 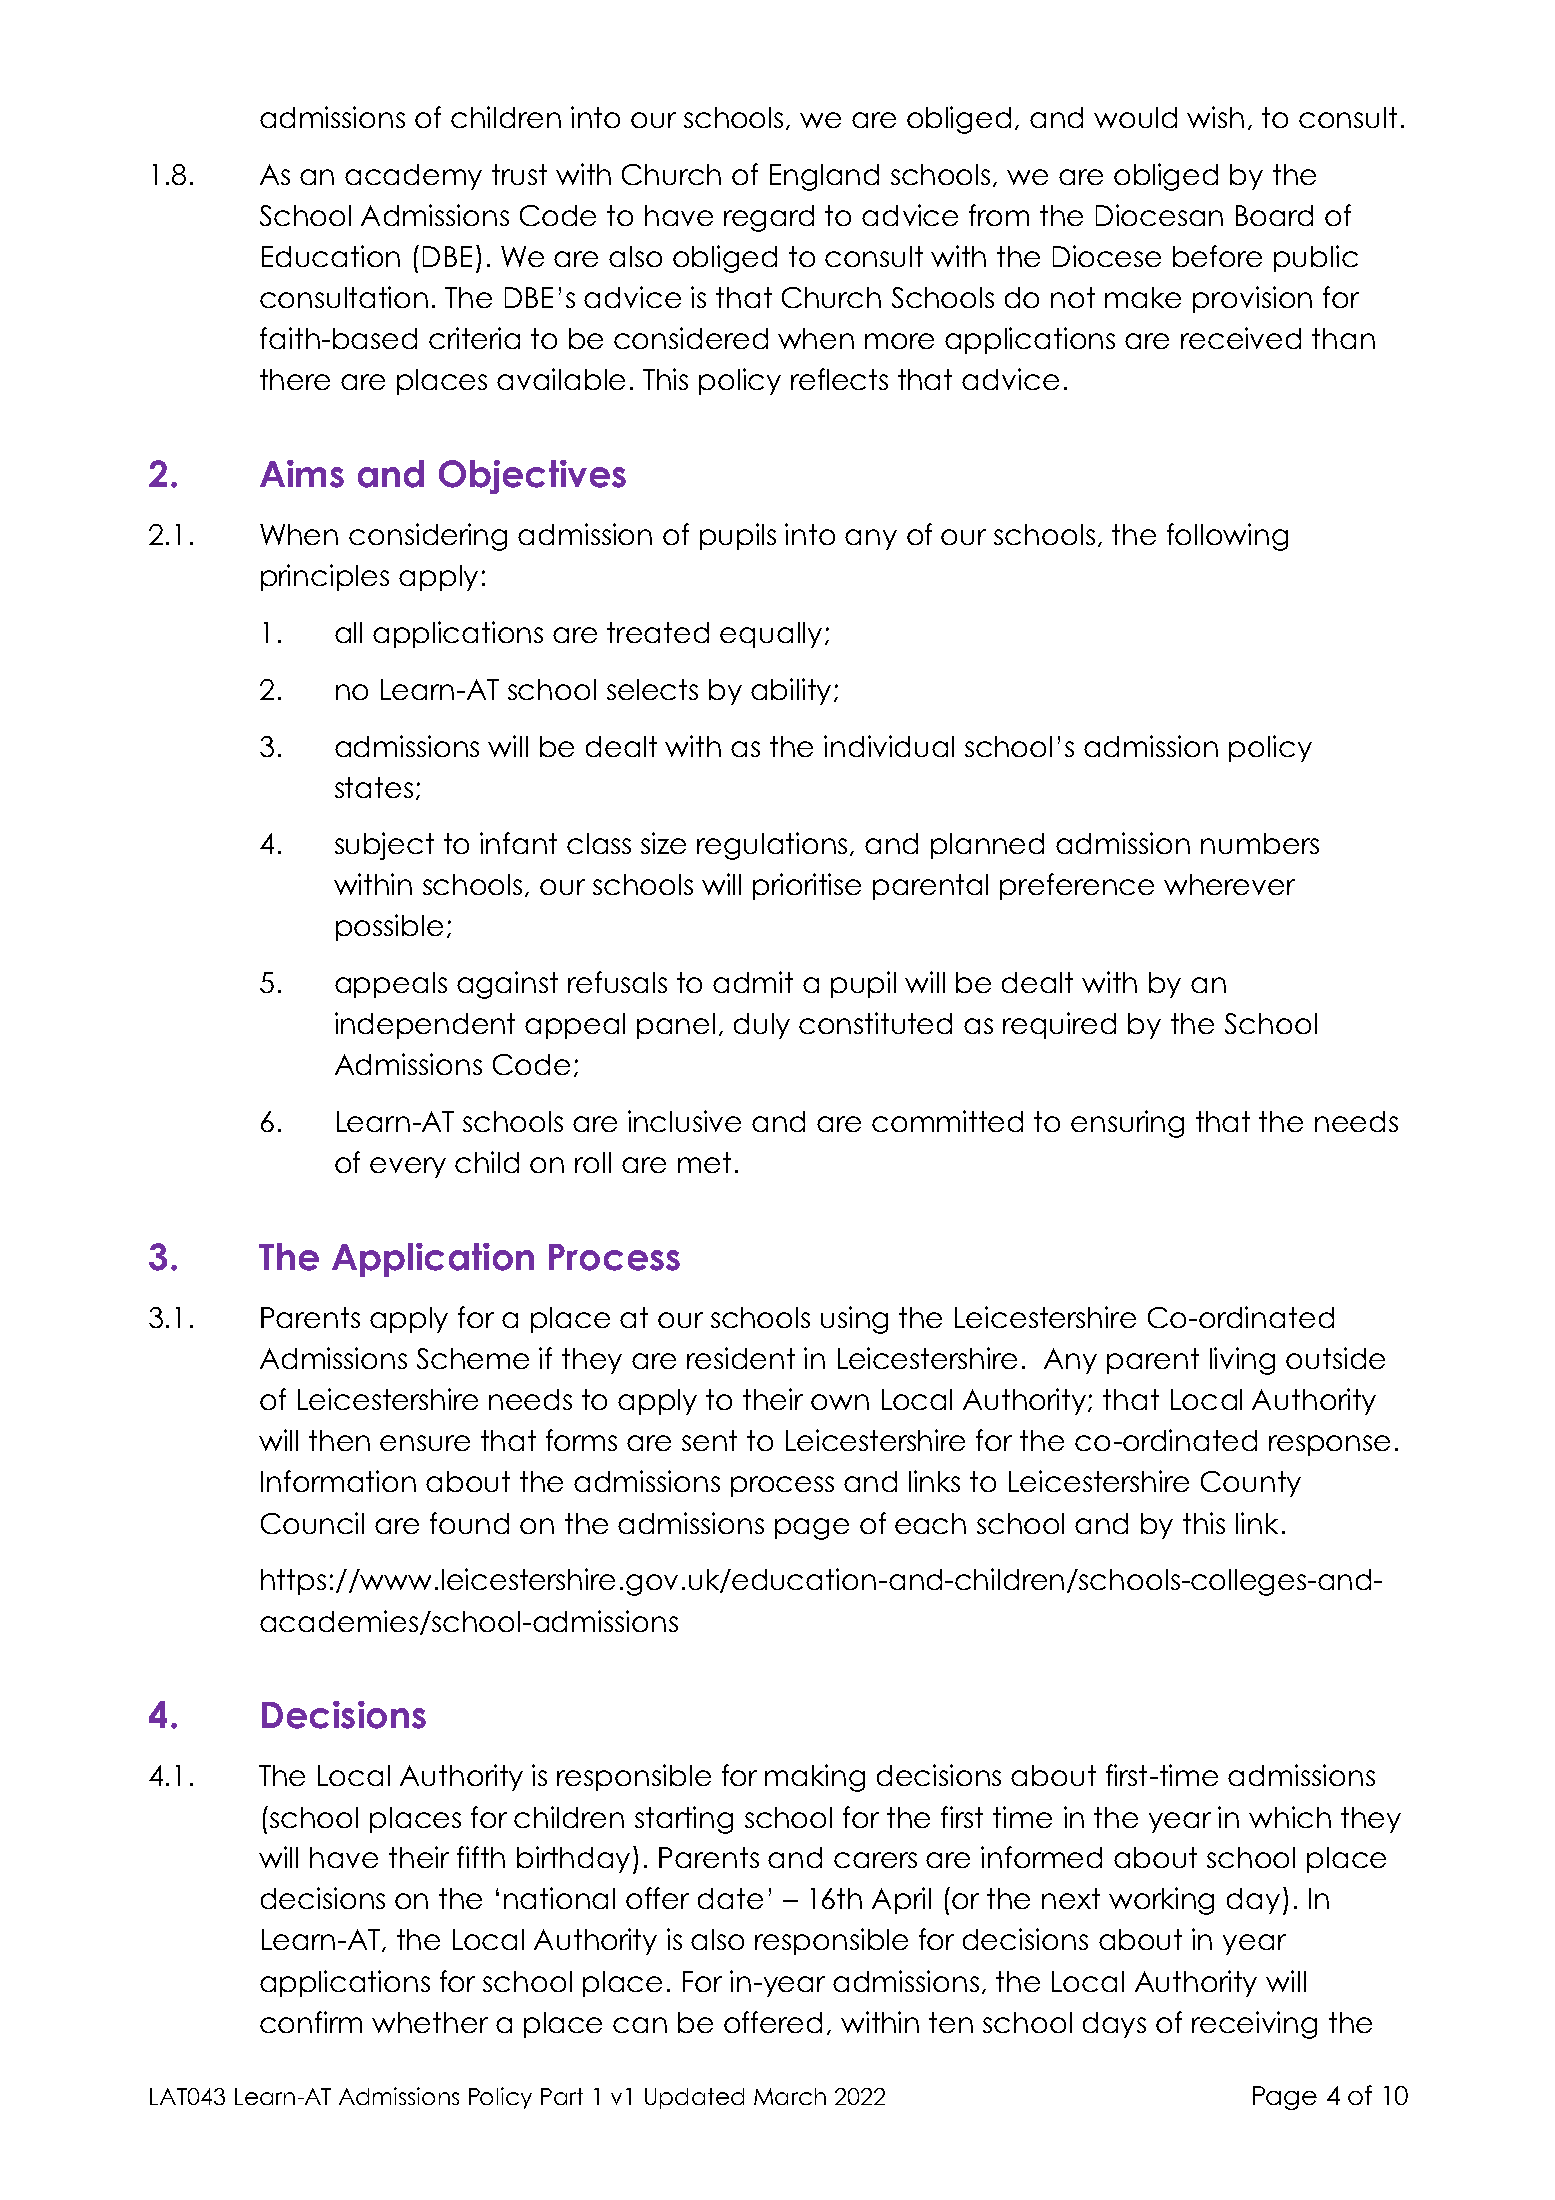 What do you see at coordinates (930, 1523) in the document?
I see `each` at bounding box center [930, 1523].
